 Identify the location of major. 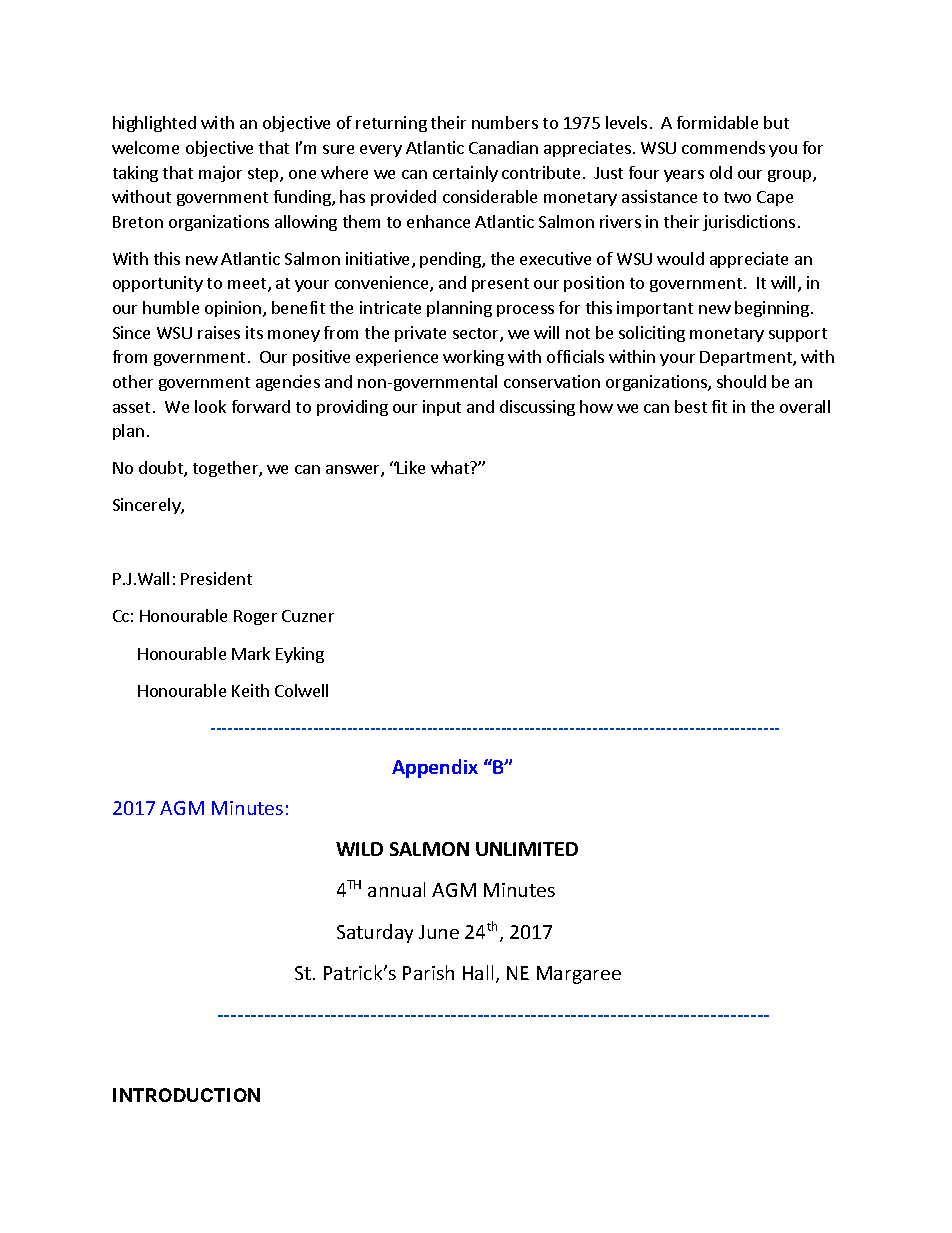
(220, 174).
